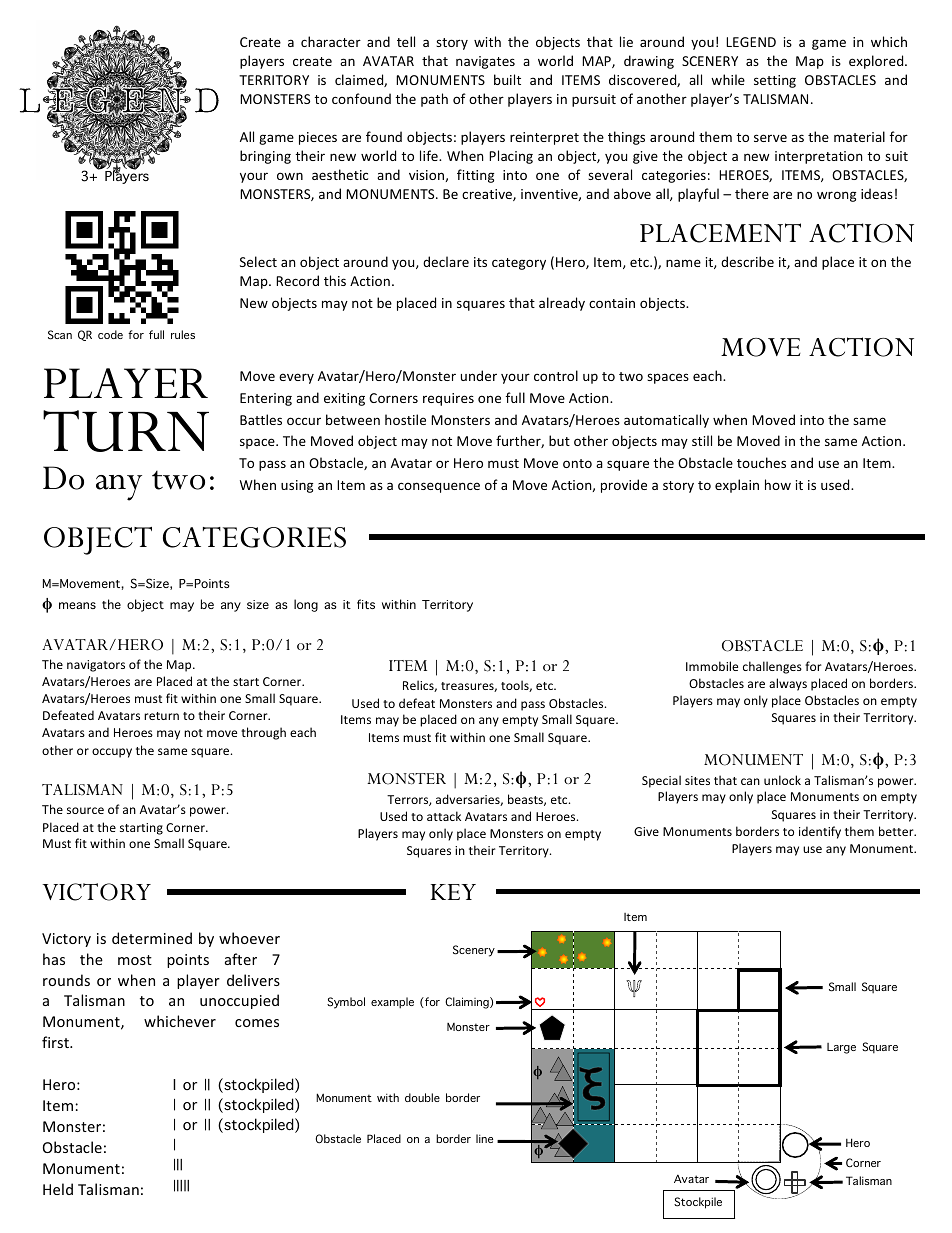  What do you see at coordinates (747, 261) in the document?
I see `describe` at bounding box center [747, 261].
